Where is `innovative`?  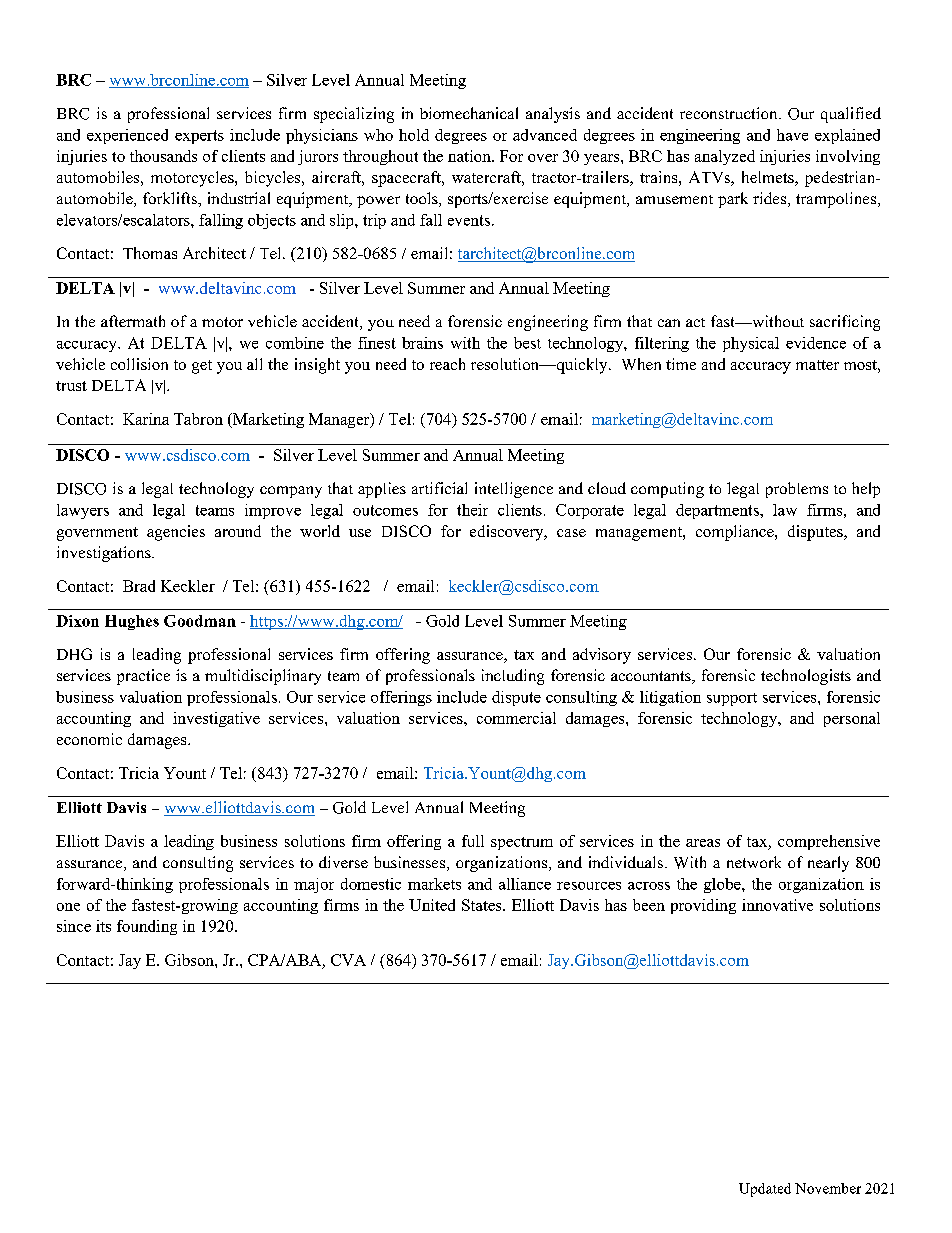
innovative is located at coordinates (777, 905).
